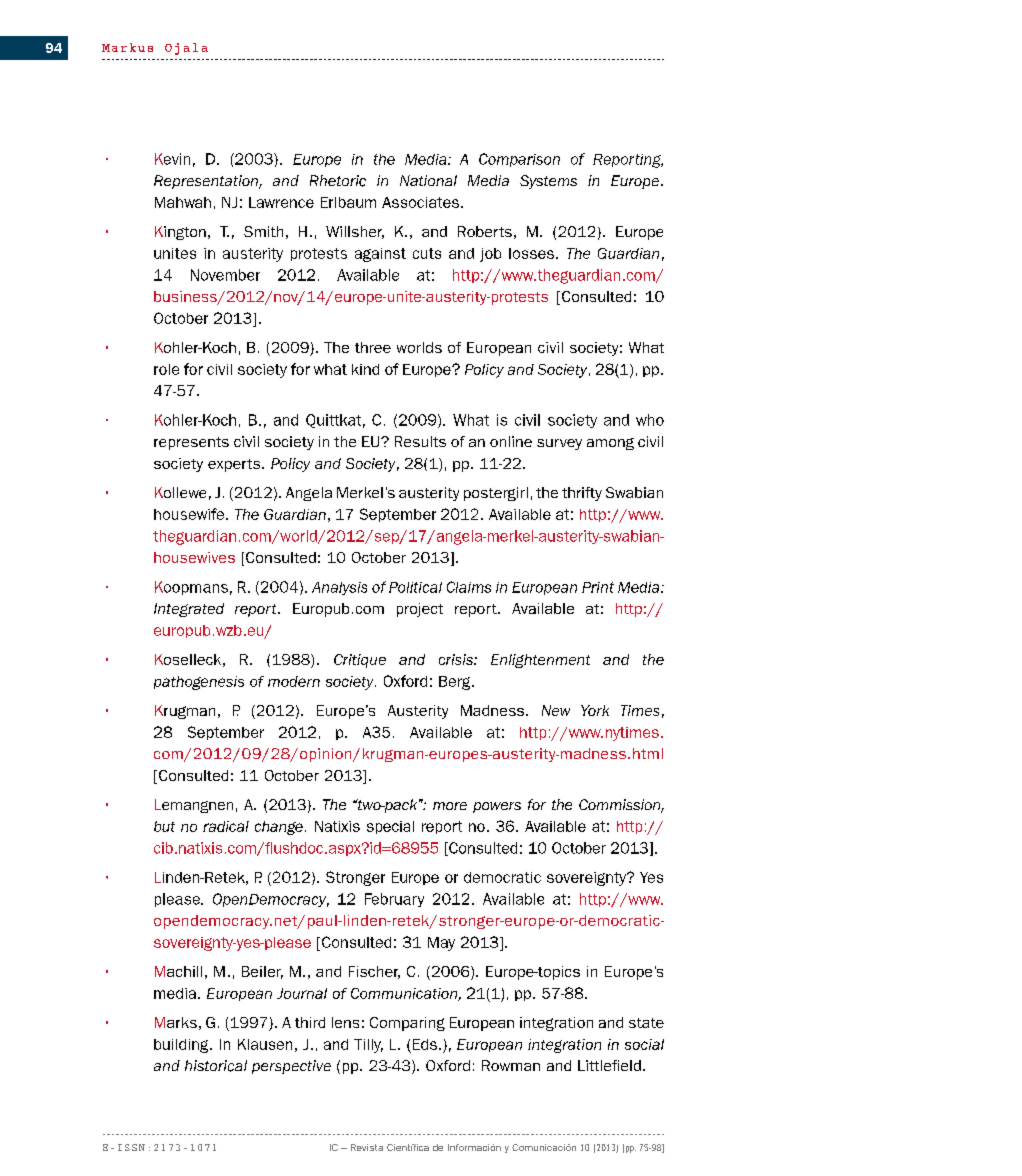 The width and height of the screenshot is (1022, 1176). What do you see at coordinates (610, 444) in the screenshot?
I see `among` at bounding box center [610, 444].
